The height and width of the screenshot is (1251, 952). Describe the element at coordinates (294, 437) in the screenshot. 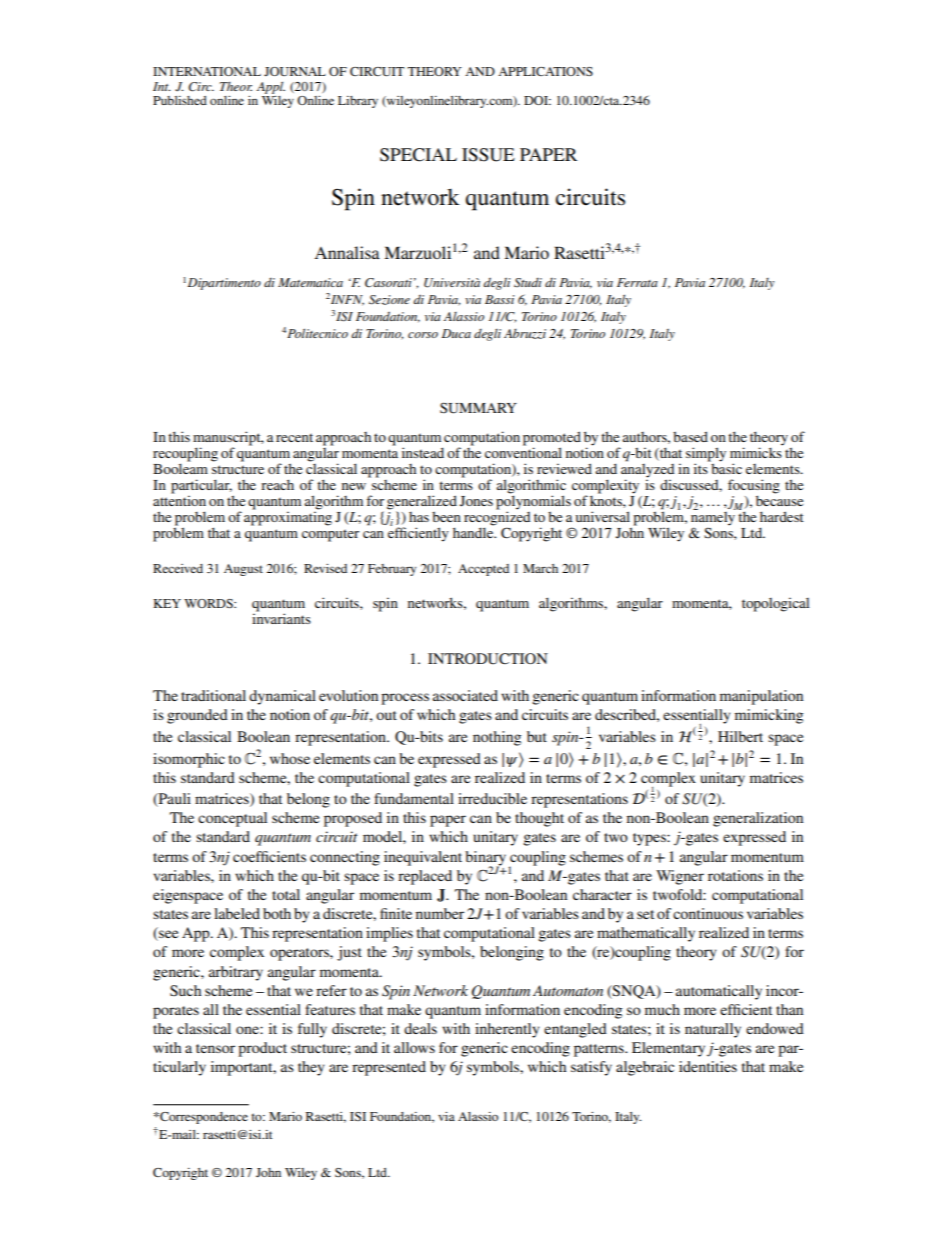

I see `recent` at that location.
